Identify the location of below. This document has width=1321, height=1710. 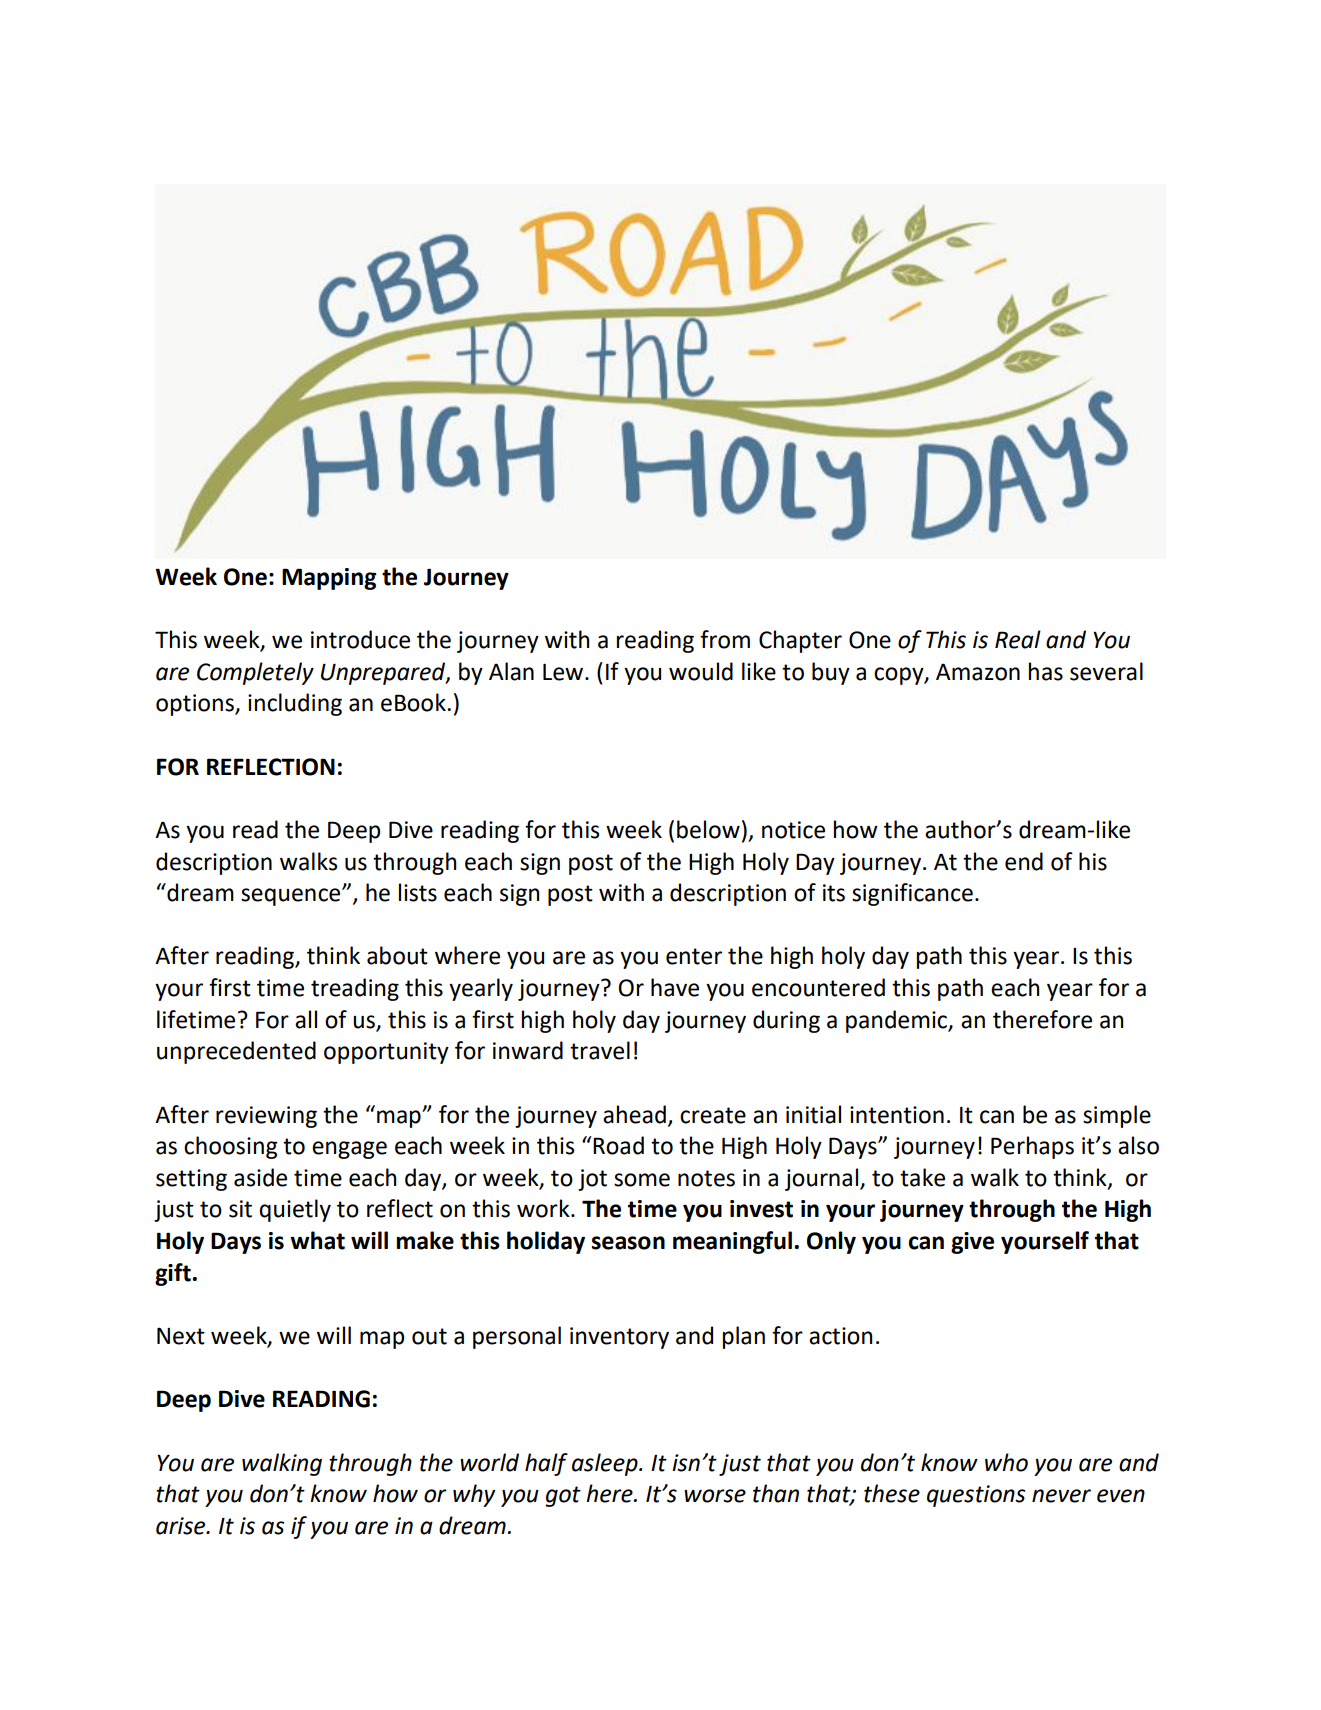
(708, 829).
